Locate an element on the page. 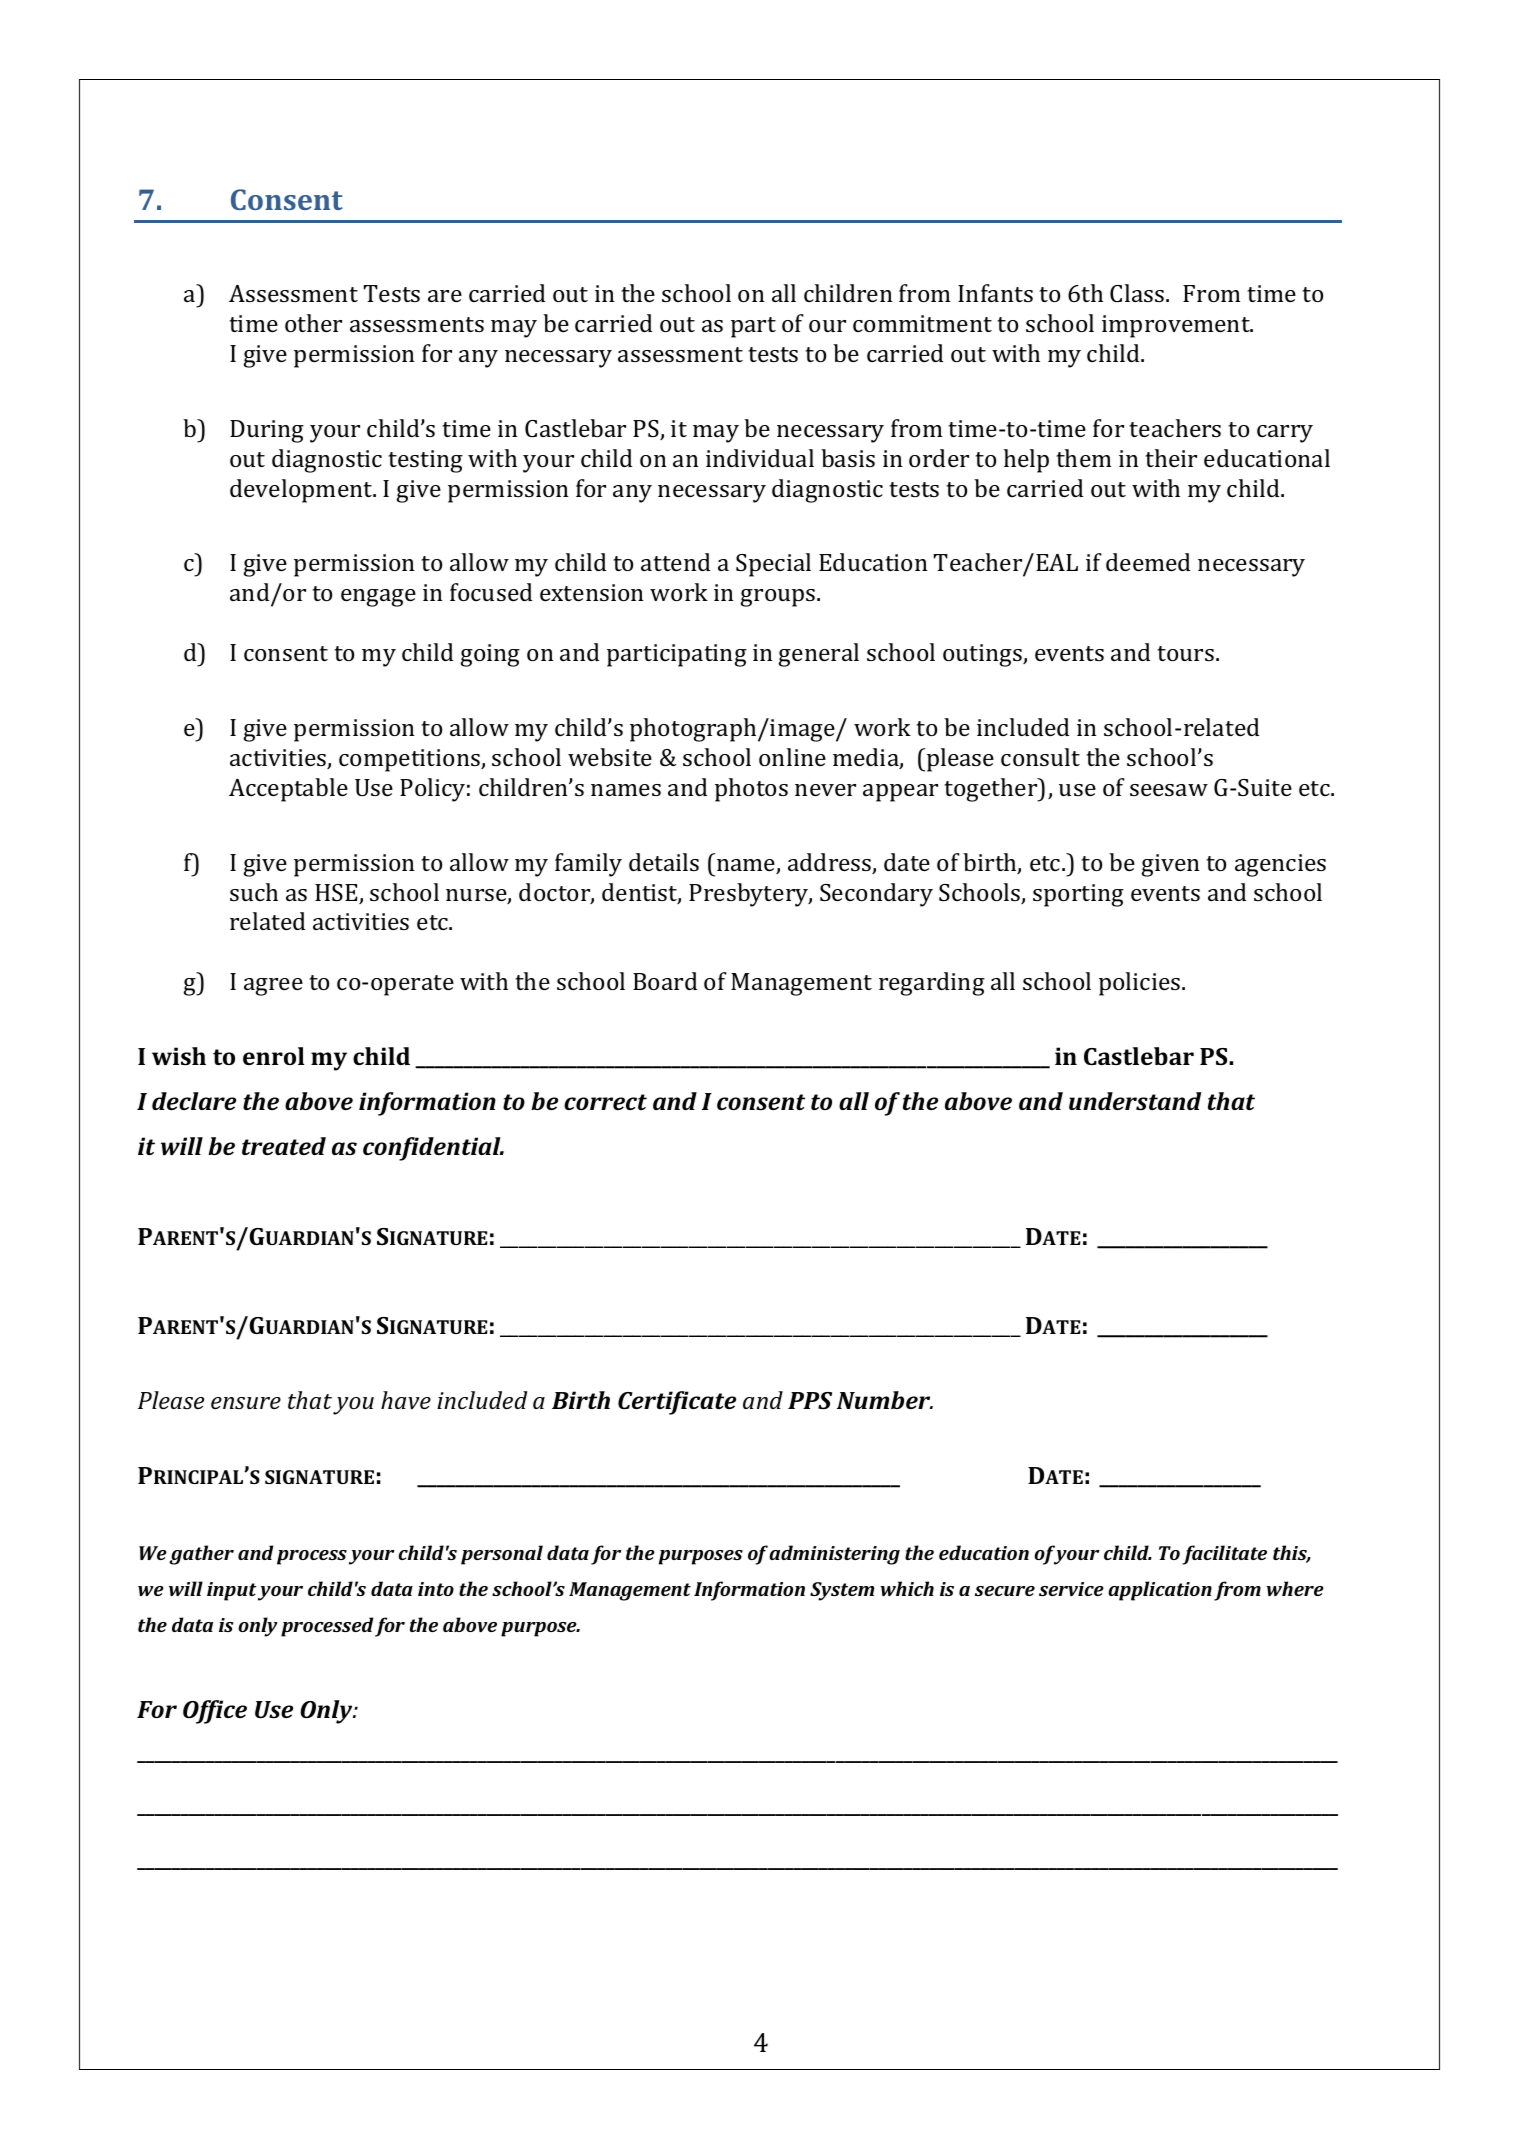  policies is located at coordinates (1141, 984).
